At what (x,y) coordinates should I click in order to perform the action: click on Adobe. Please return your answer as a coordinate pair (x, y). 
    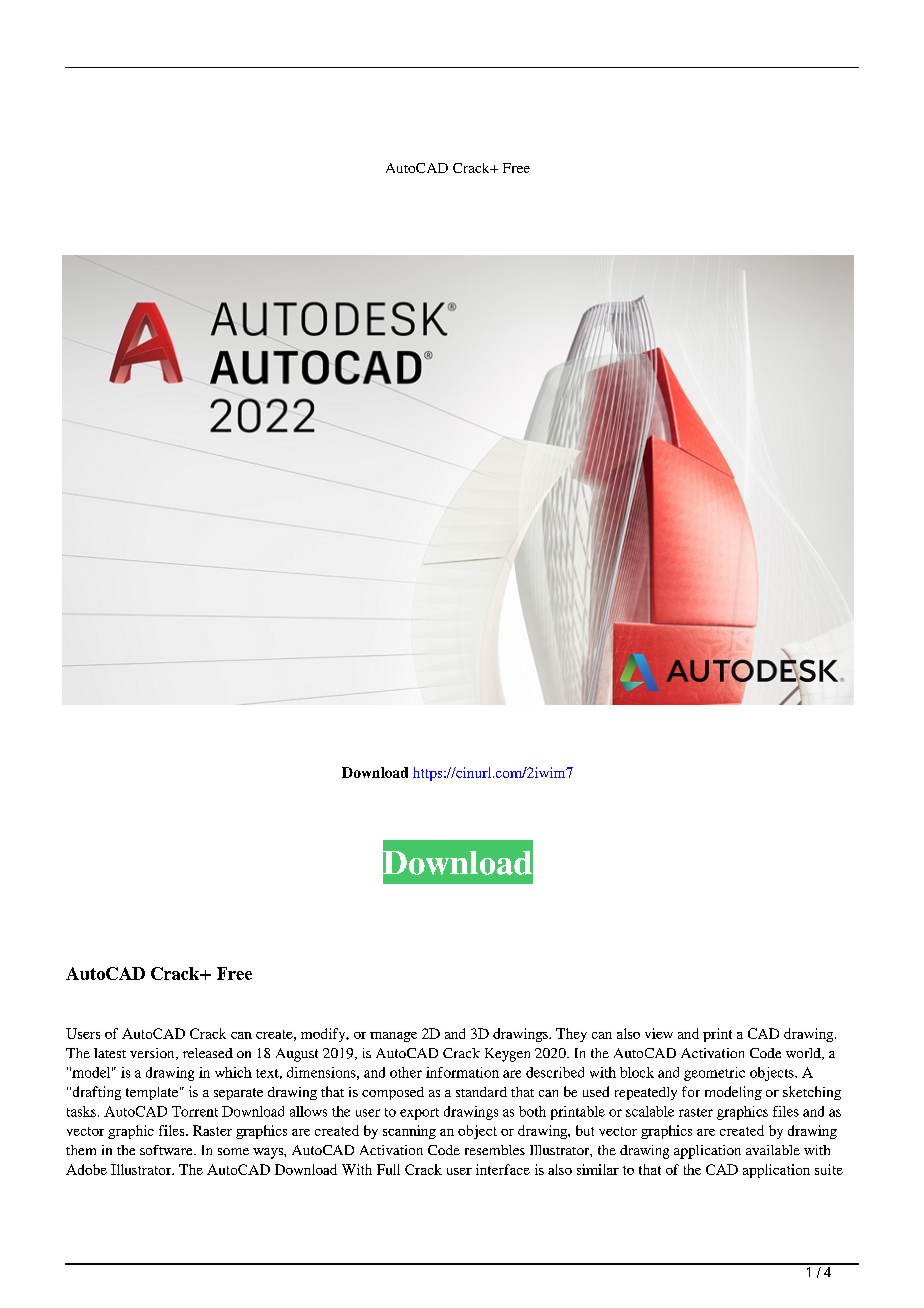
    Looking at the image, I should click on (86, 1169).
